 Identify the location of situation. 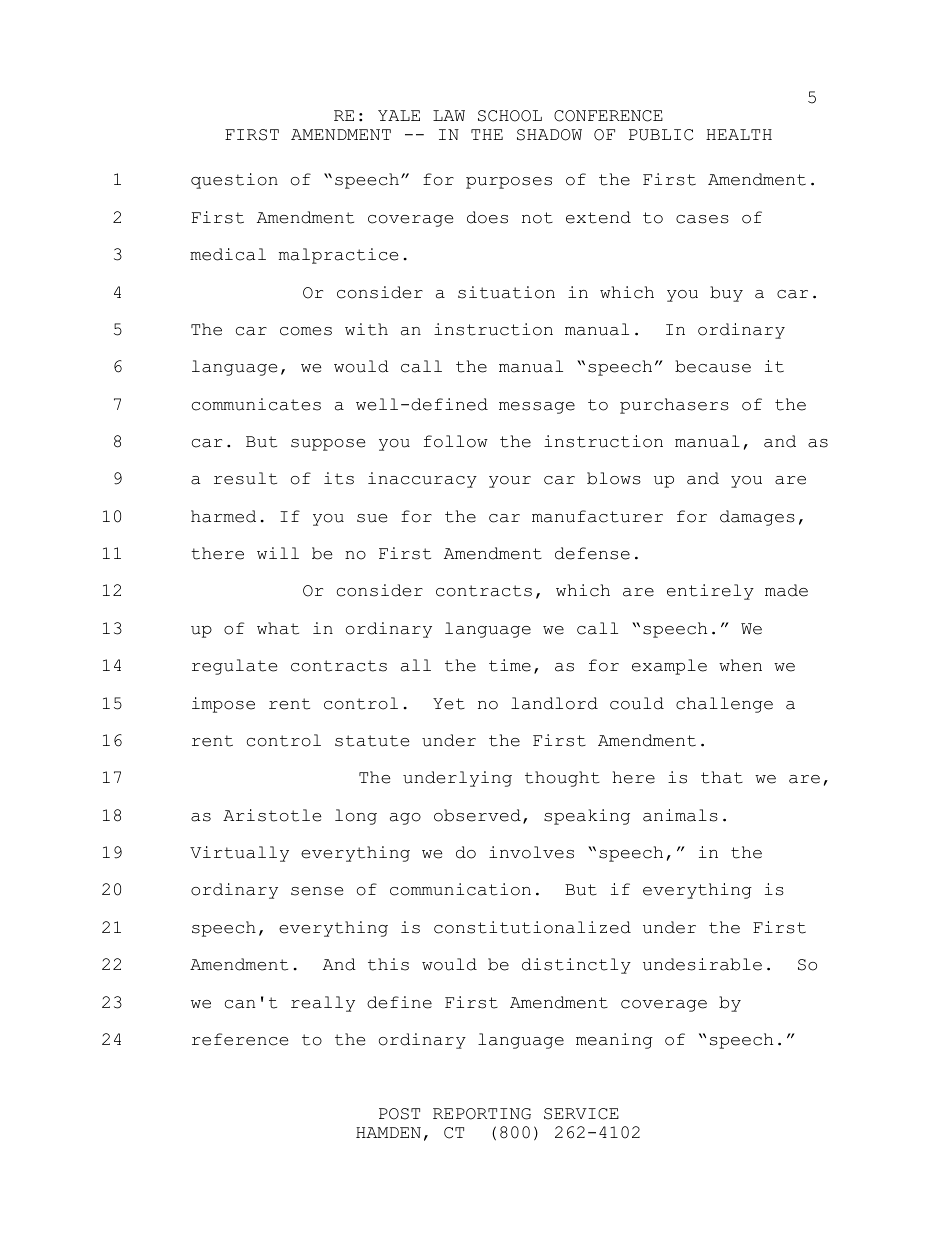
(506, 292).
